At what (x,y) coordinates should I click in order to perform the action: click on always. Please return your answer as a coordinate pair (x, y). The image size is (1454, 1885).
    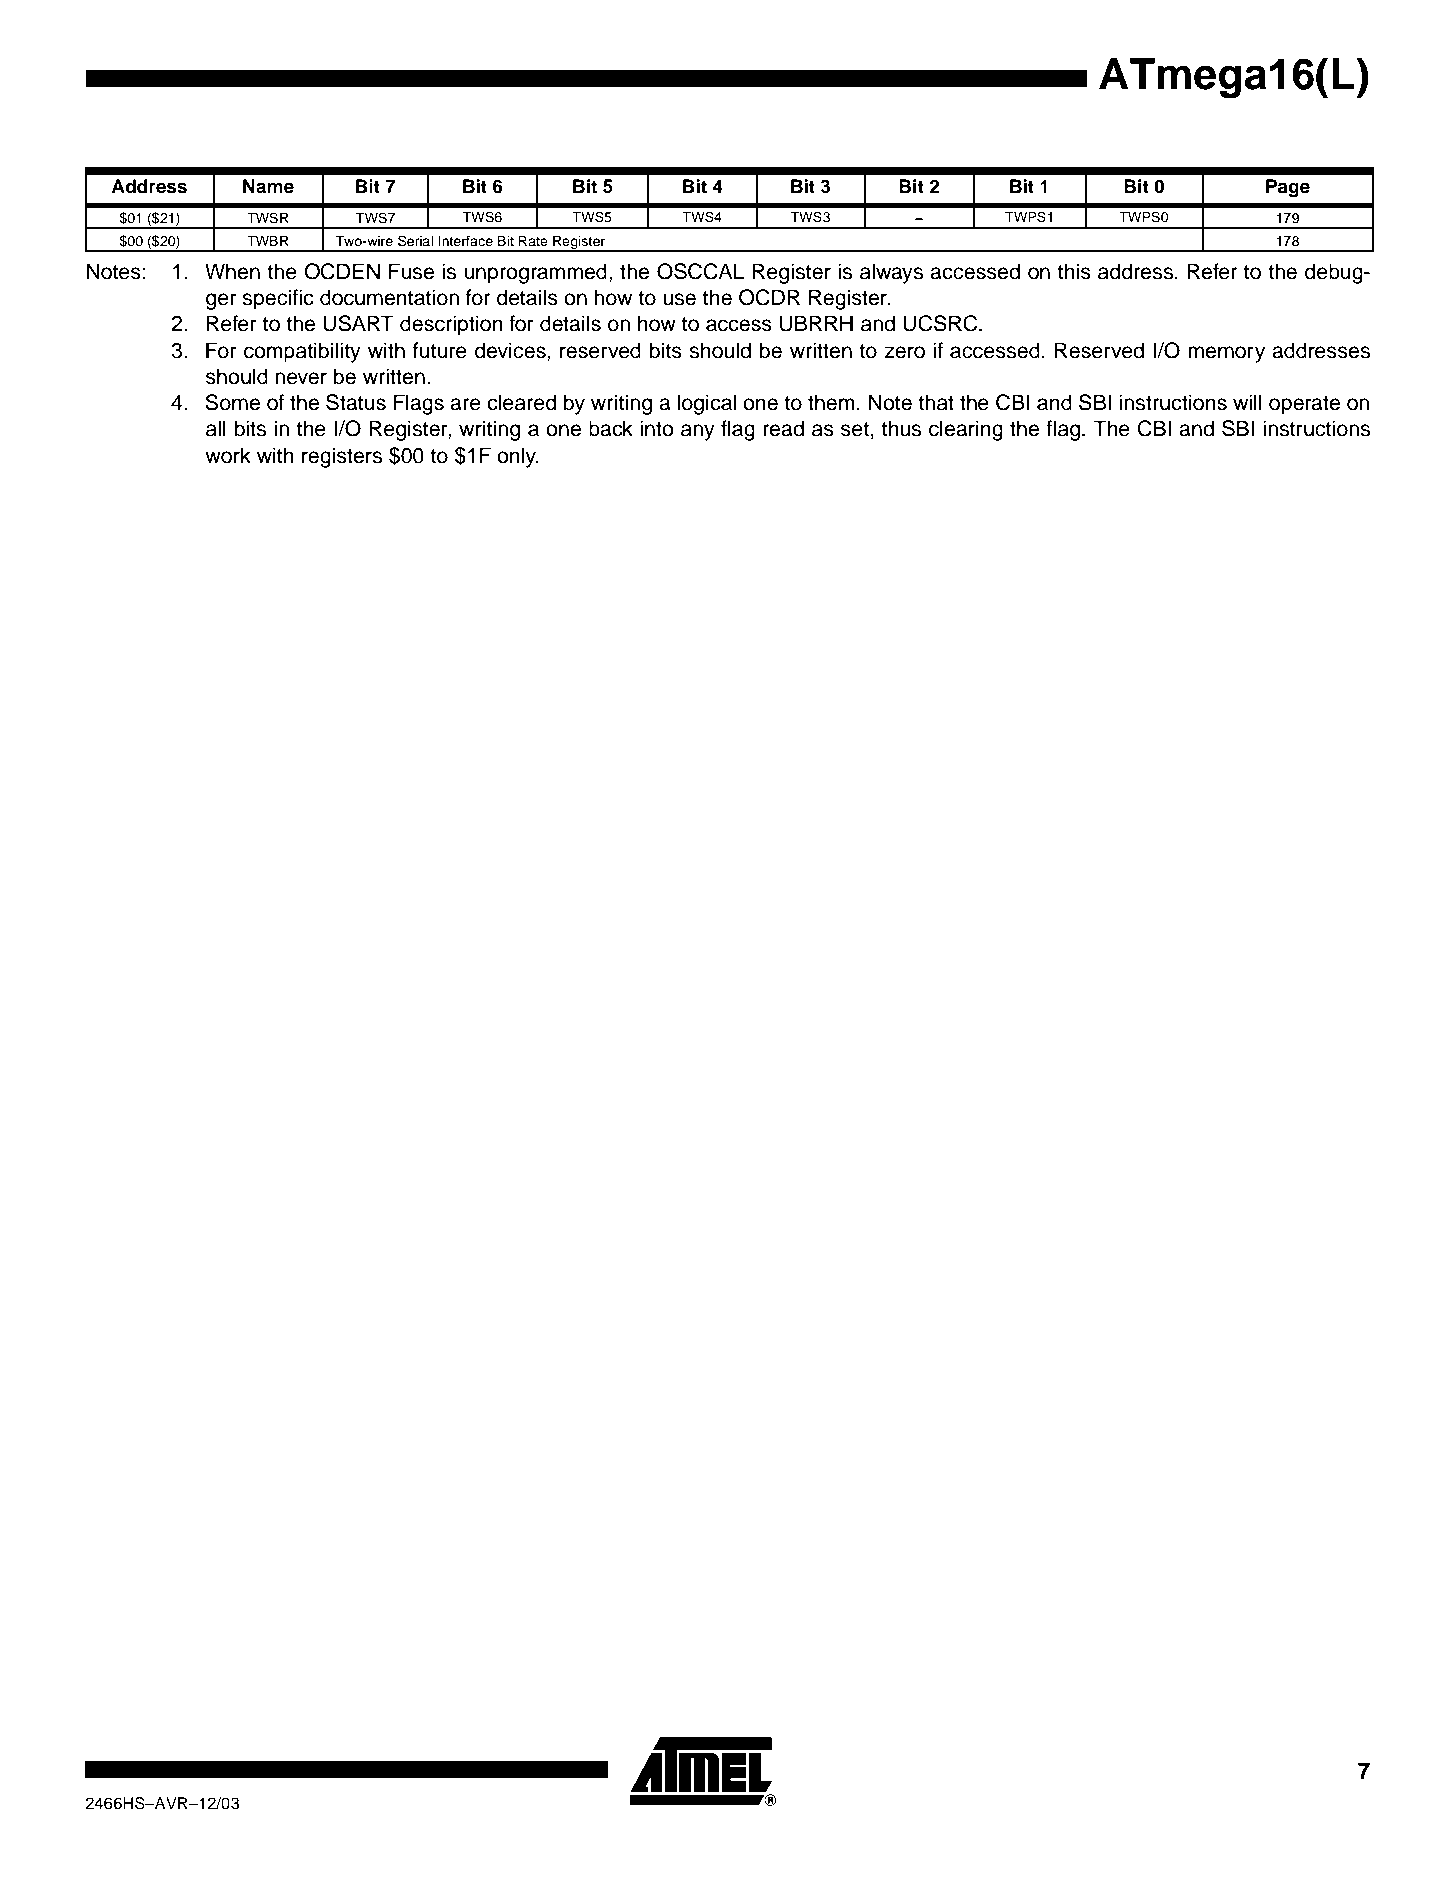
    Looking at the image, I should click on (891, 273).
